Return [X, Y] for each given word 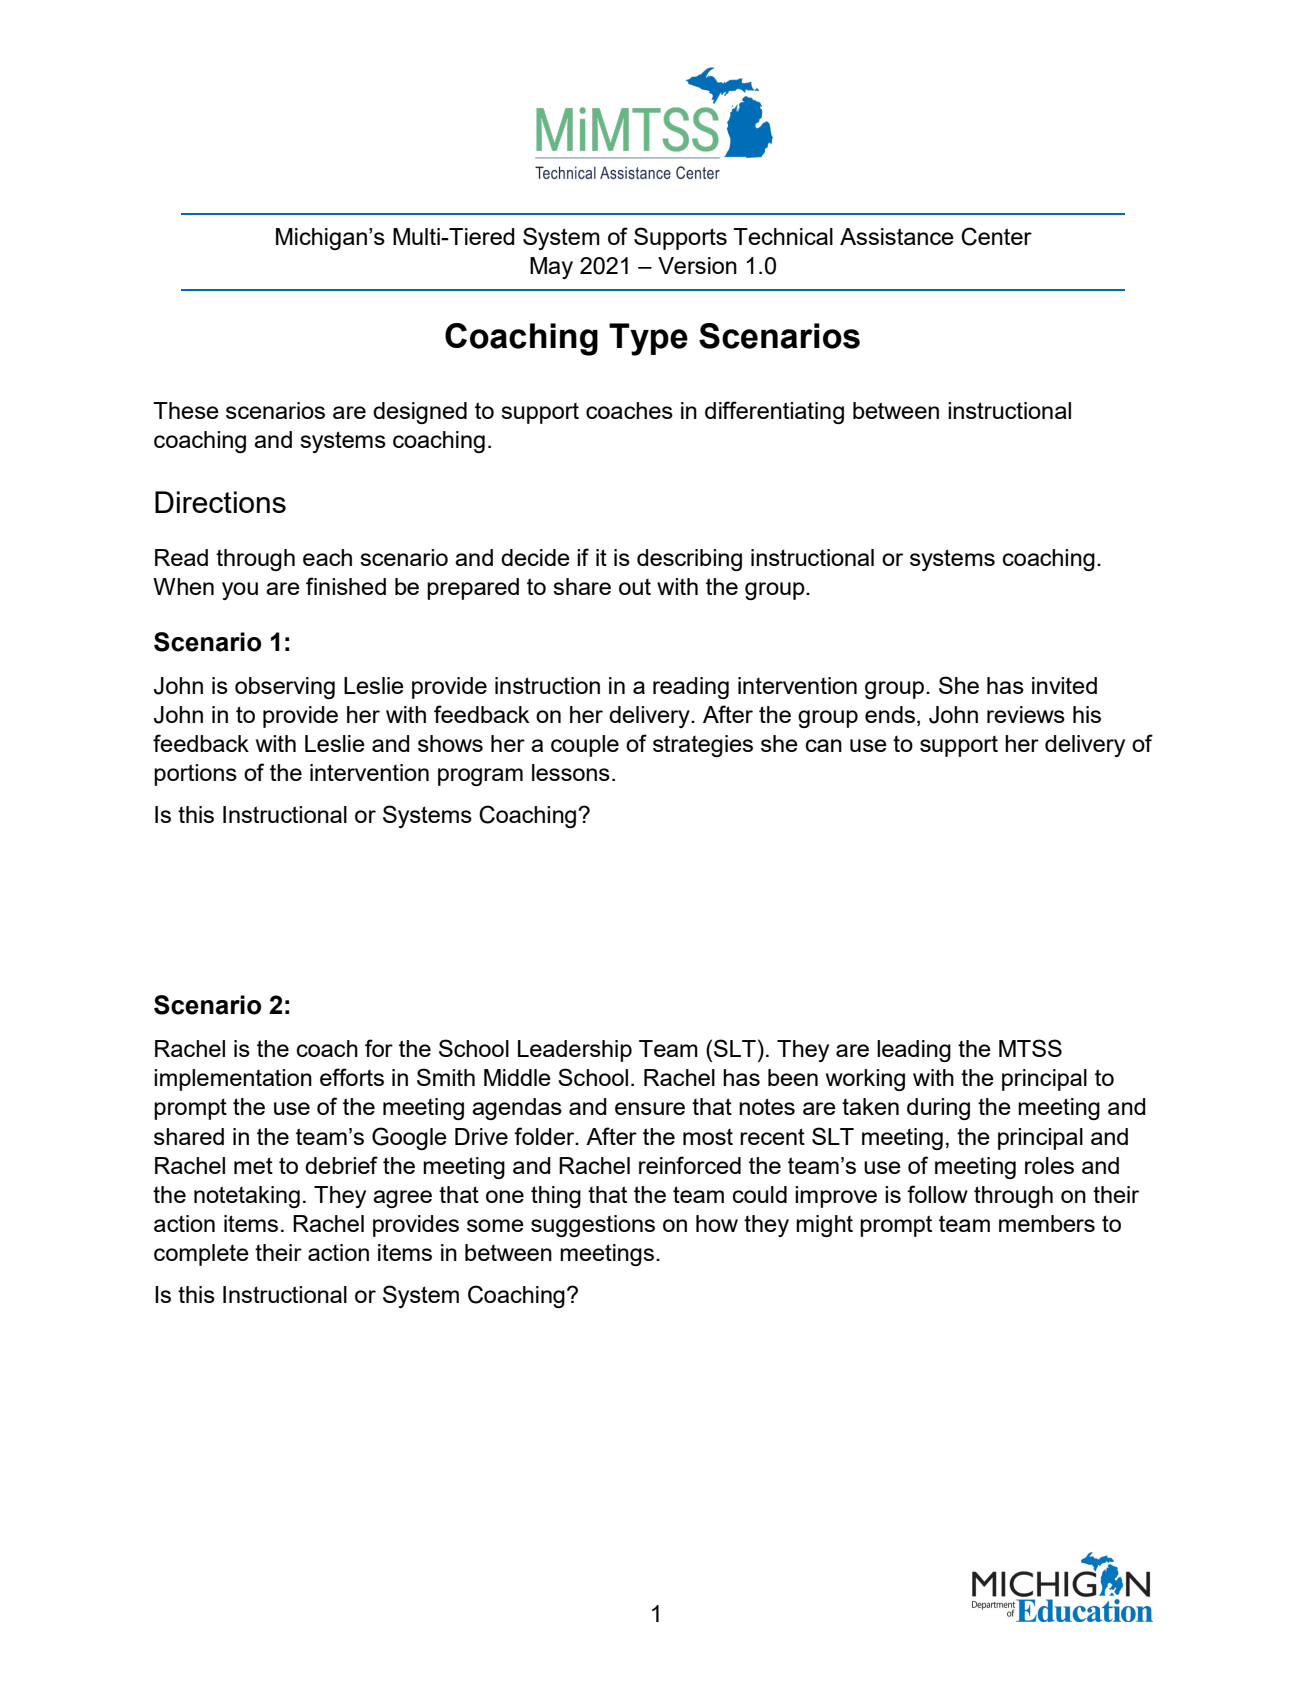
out [635, 587]
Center [996, 236]
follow [937, 1194]
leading [914, 1051]
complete [201, 1255]
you [240, 591]
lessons [571, 772]
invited [1064, 685]
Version [697, 265]
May [551, 268]
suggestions [593, 1226]
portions [195, 775]
